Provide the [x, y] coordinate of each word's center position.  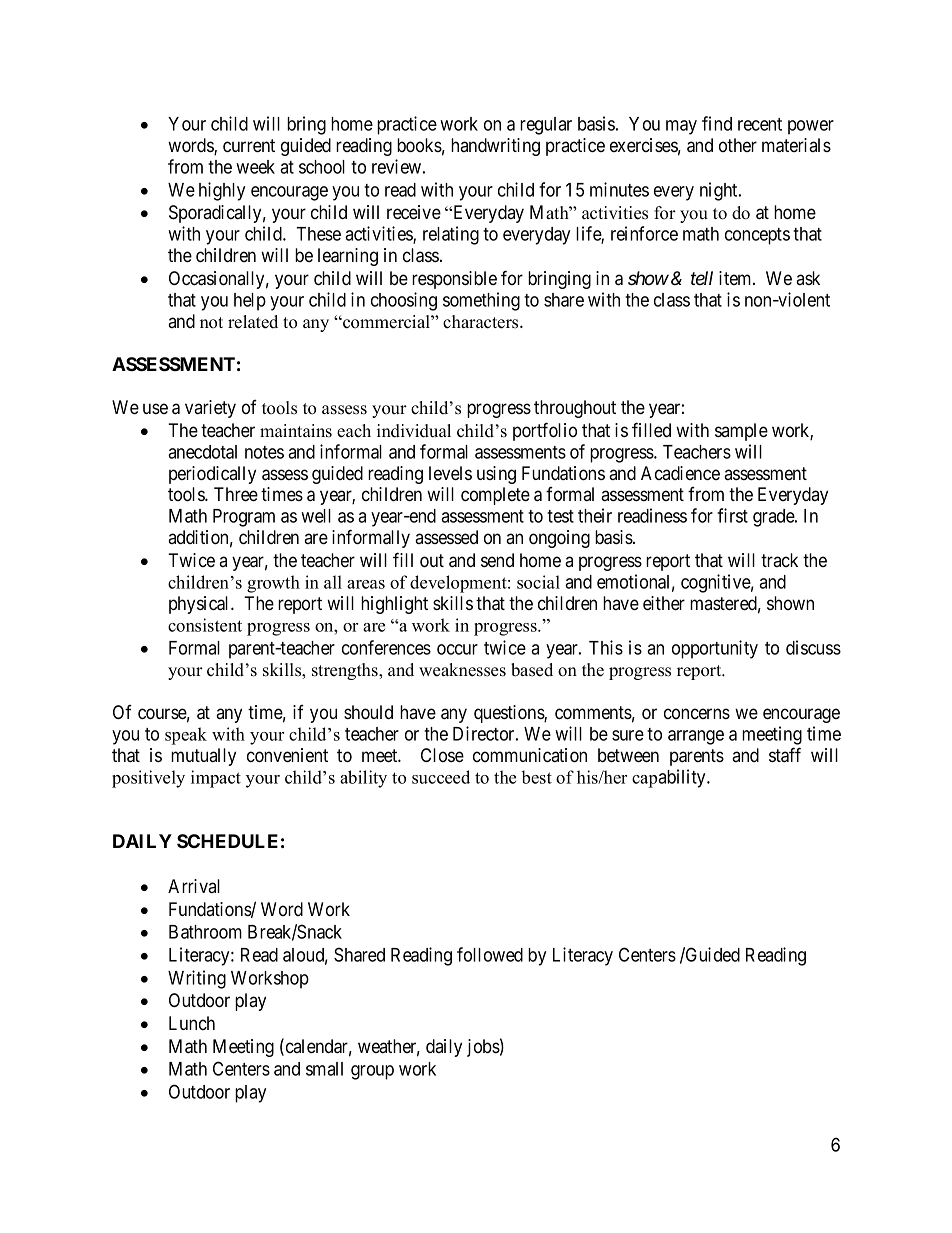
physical [200, 605]
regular [546, 126]
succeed [441, 777]
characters [482, 322]
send [497, 560]
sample [741, 432]
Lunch [192, 1023]
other [738, 145]
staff [785, 755]
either [664, 603]
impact [216, 779]
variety [210, 409]
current [249, 145]
